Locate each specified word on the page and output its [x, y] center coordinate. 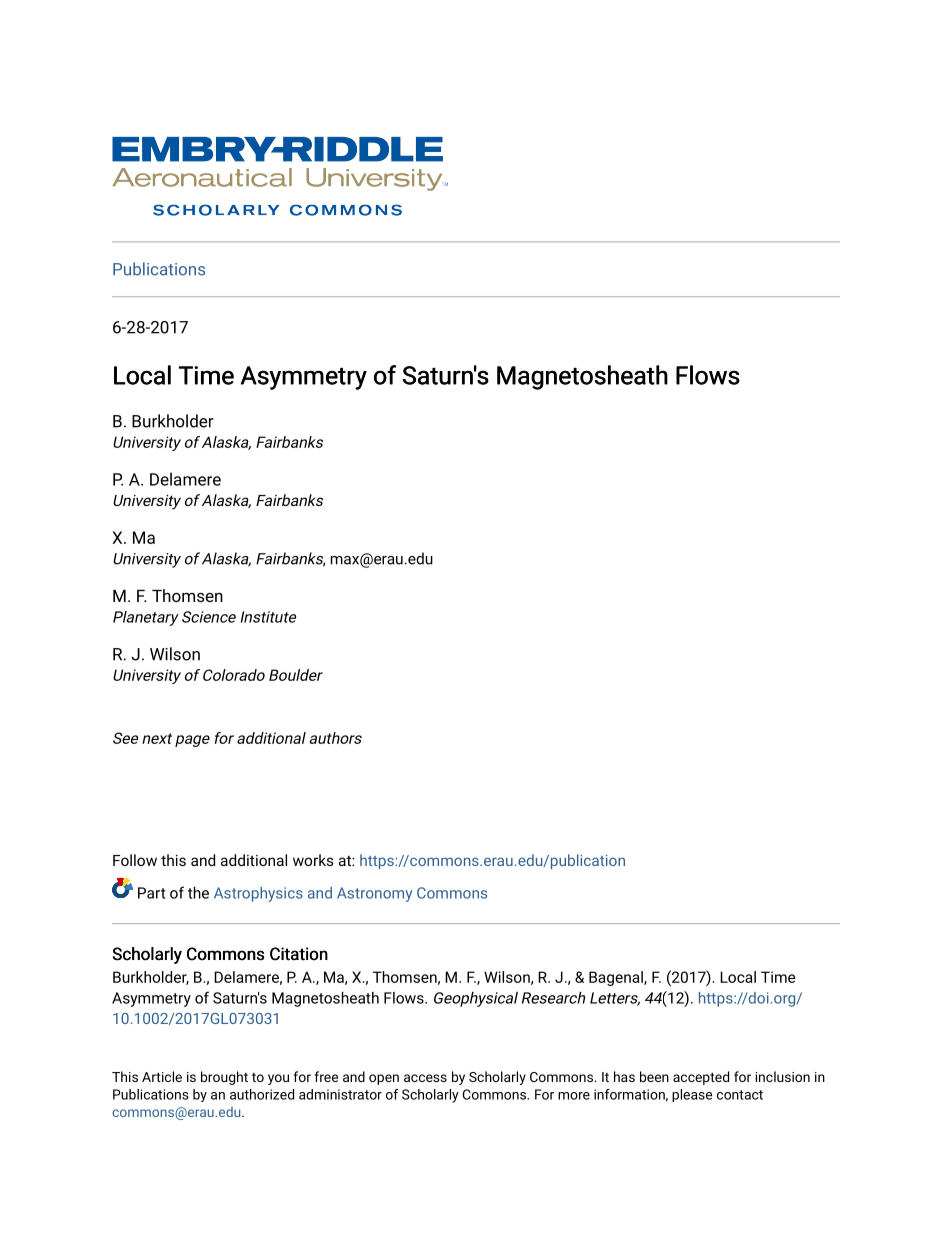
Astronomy [374, 894]
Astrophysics [258, 894]
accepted [701, 1078]
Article [162, 1076]
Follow [135, 860]
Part [151, 893]
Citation [299, 954]
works [313, 860]
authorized [262, 1094]
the [198, 893]
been [654, 1076]
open [384, 1079]
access [425, 1078]
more [574, 1096]
